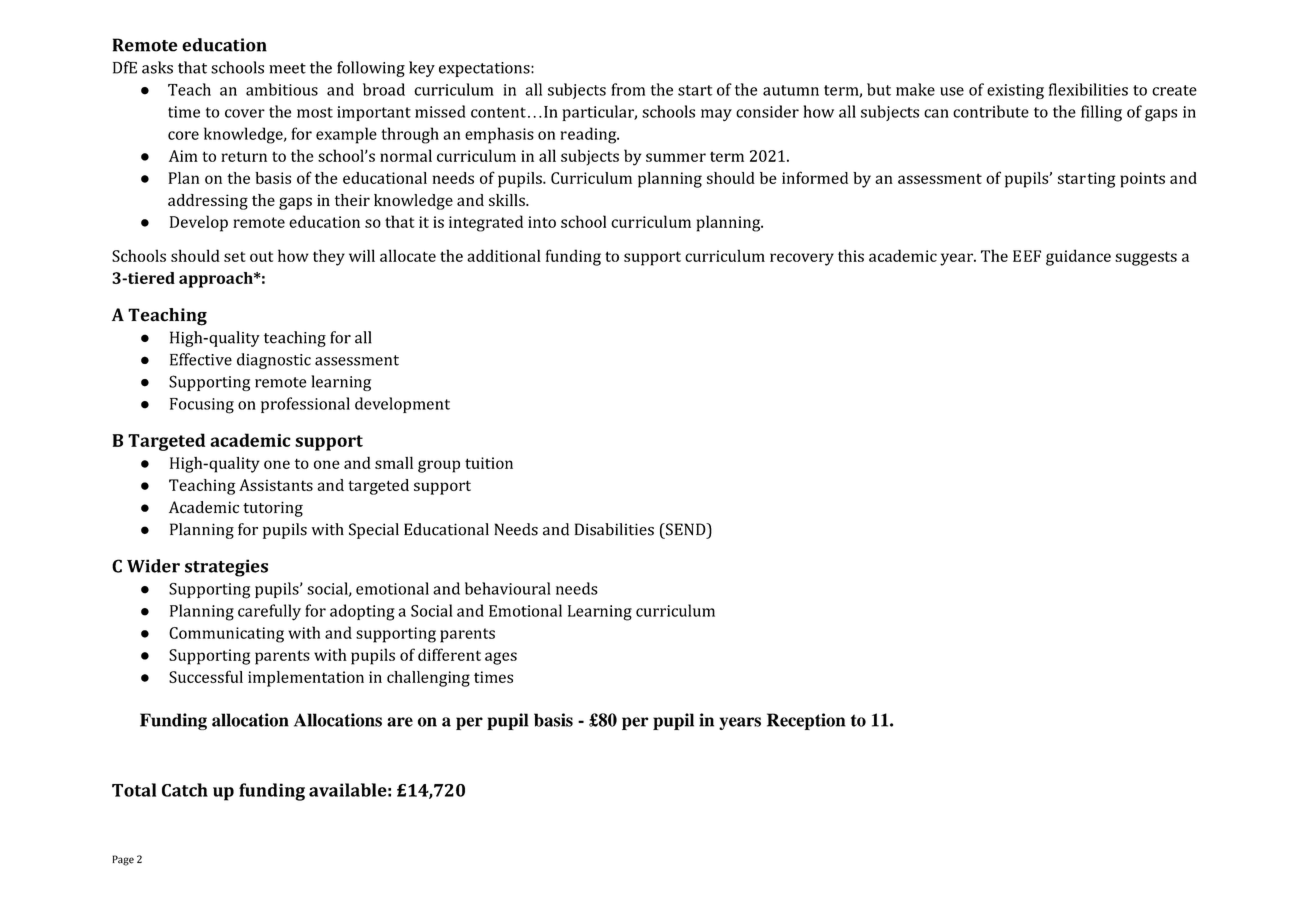 Image resolution: width=1308 pixels, height=924 pixels. I want to click on ambitious, so click(282, 89).
